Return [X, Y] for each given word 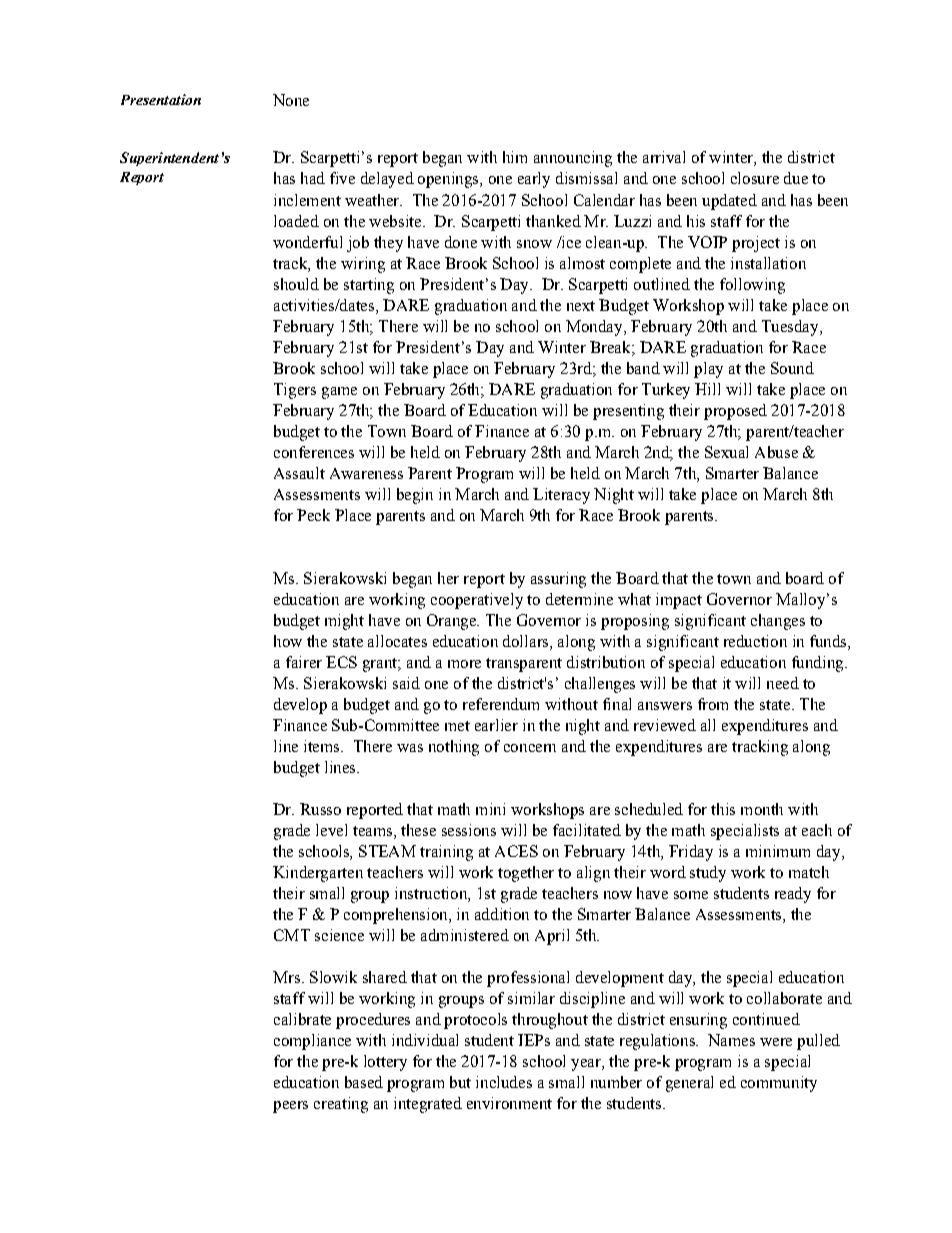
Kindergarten [318, 874]
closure [755, 178]
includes [504, 1082]
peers [290, 1107]
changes [778, 622]
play [708, 370]
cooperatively [477, 601]
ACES [516, 851]
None [291, 100]
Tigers [295, 391]
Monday [595, 328]
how [288, 641]
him [515, 157]
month [762, 809]
